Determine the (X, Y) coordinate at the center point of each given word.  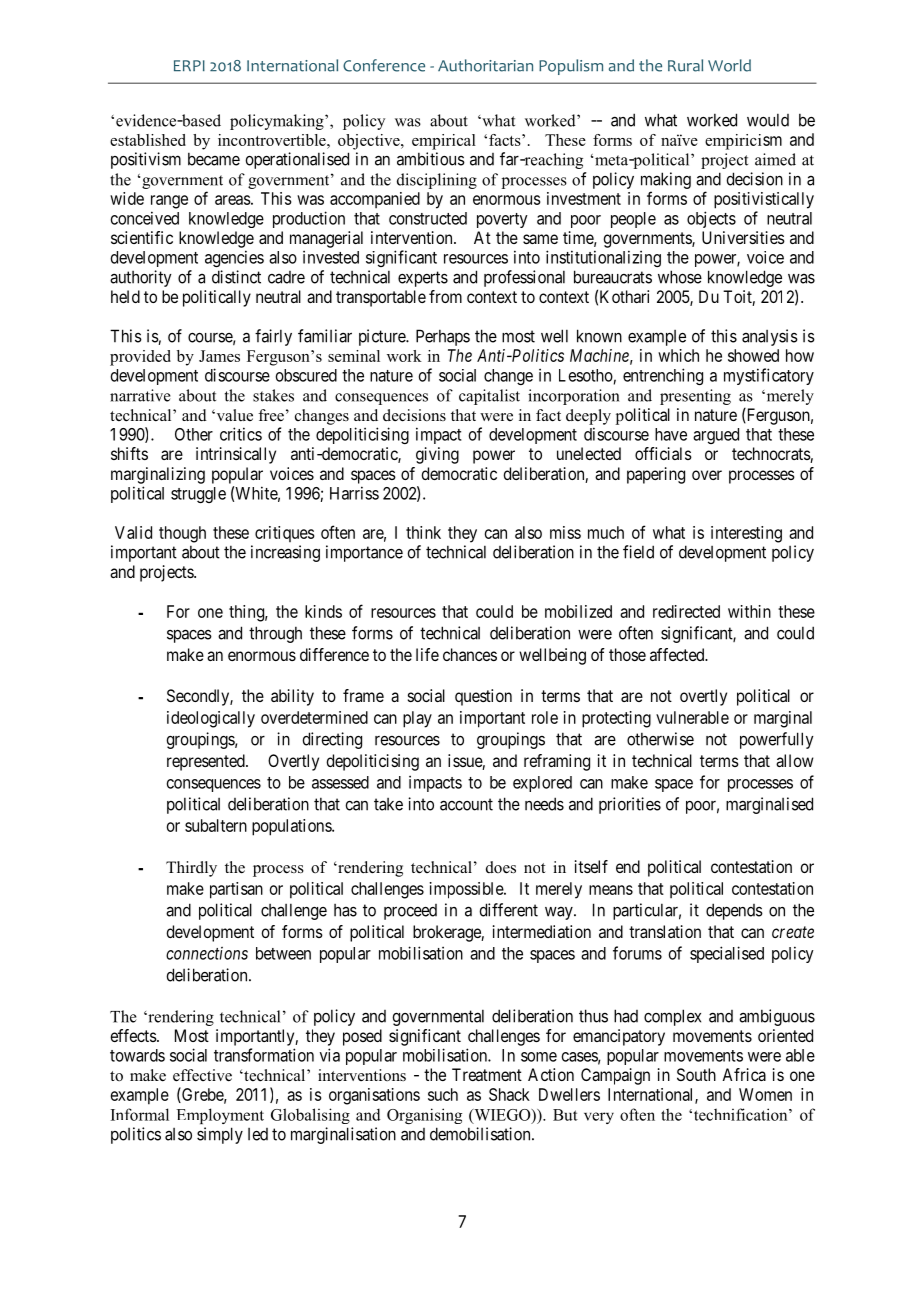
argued (716, 436)
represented (207, 762)
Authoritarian (485, 65)
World (729, 65)
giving (437, 455)
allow (795, 760)
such (443, 1094)
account (466, 804)
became (214, 159)
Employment (220, 1116)
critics (241, 434)
